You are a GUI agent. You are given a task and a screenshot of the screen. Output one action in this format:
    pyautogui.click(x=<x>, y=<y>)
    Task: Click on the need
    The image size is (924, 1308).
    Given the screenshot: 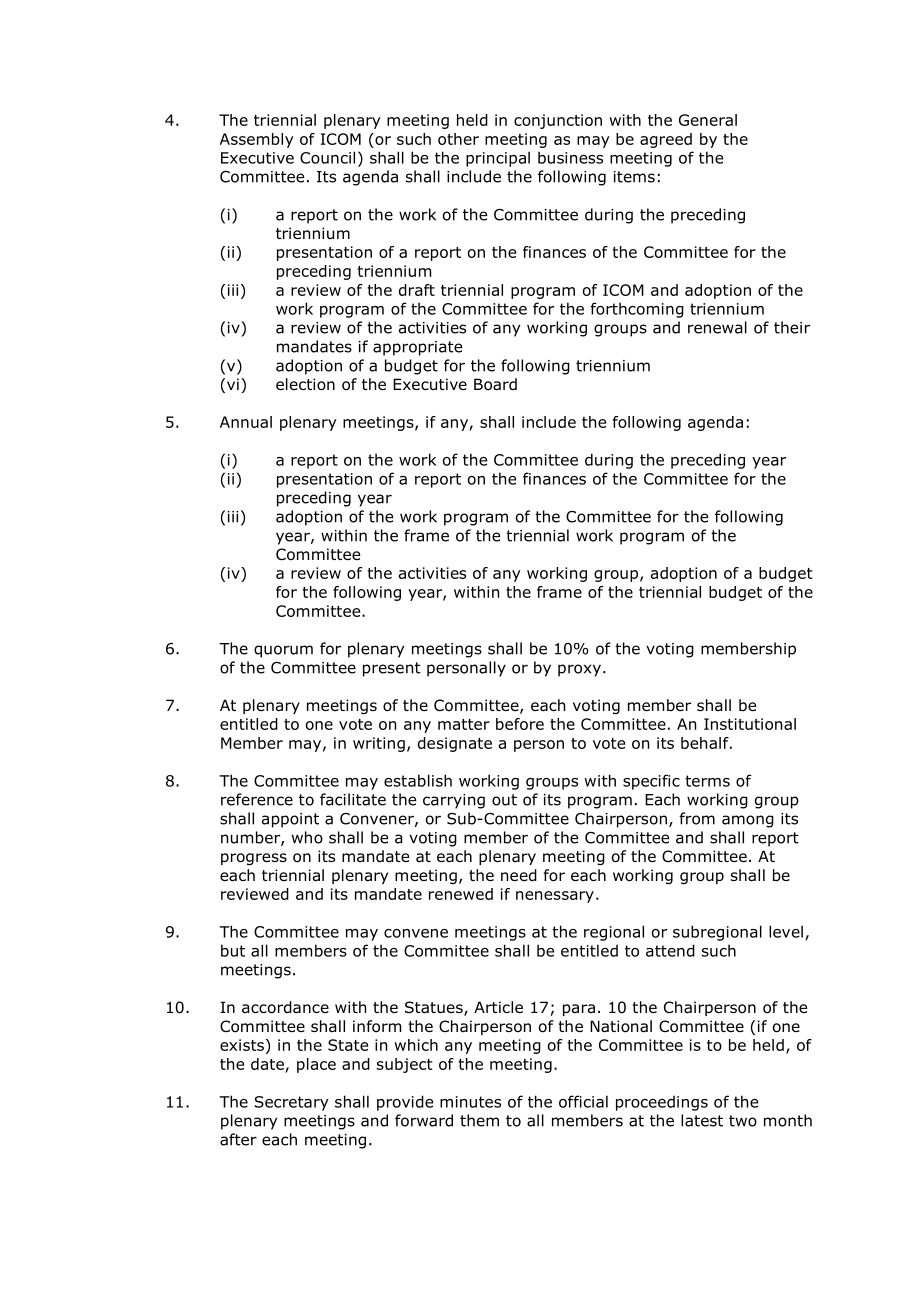 What is the action you would take?
    pyautogui.click(x=519, y=875)
